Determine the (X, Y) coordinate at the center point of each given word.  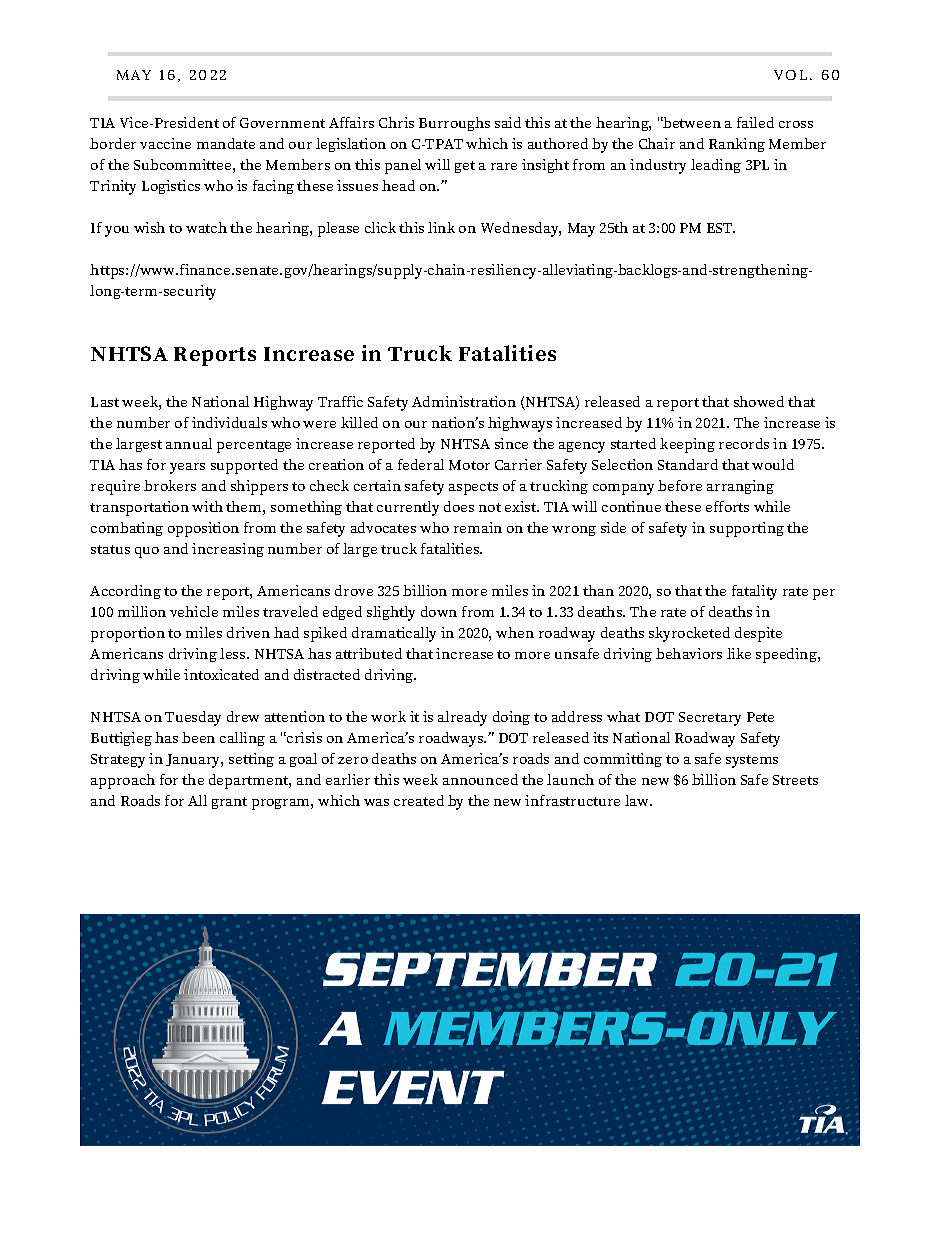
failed (755, 122)
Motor (469, 465)
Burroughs (454, 124)
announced (480, 779)
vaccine (165, 143)
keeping (687, 445)
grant (229, 803)
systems (752, 761)
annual (189, 443)
